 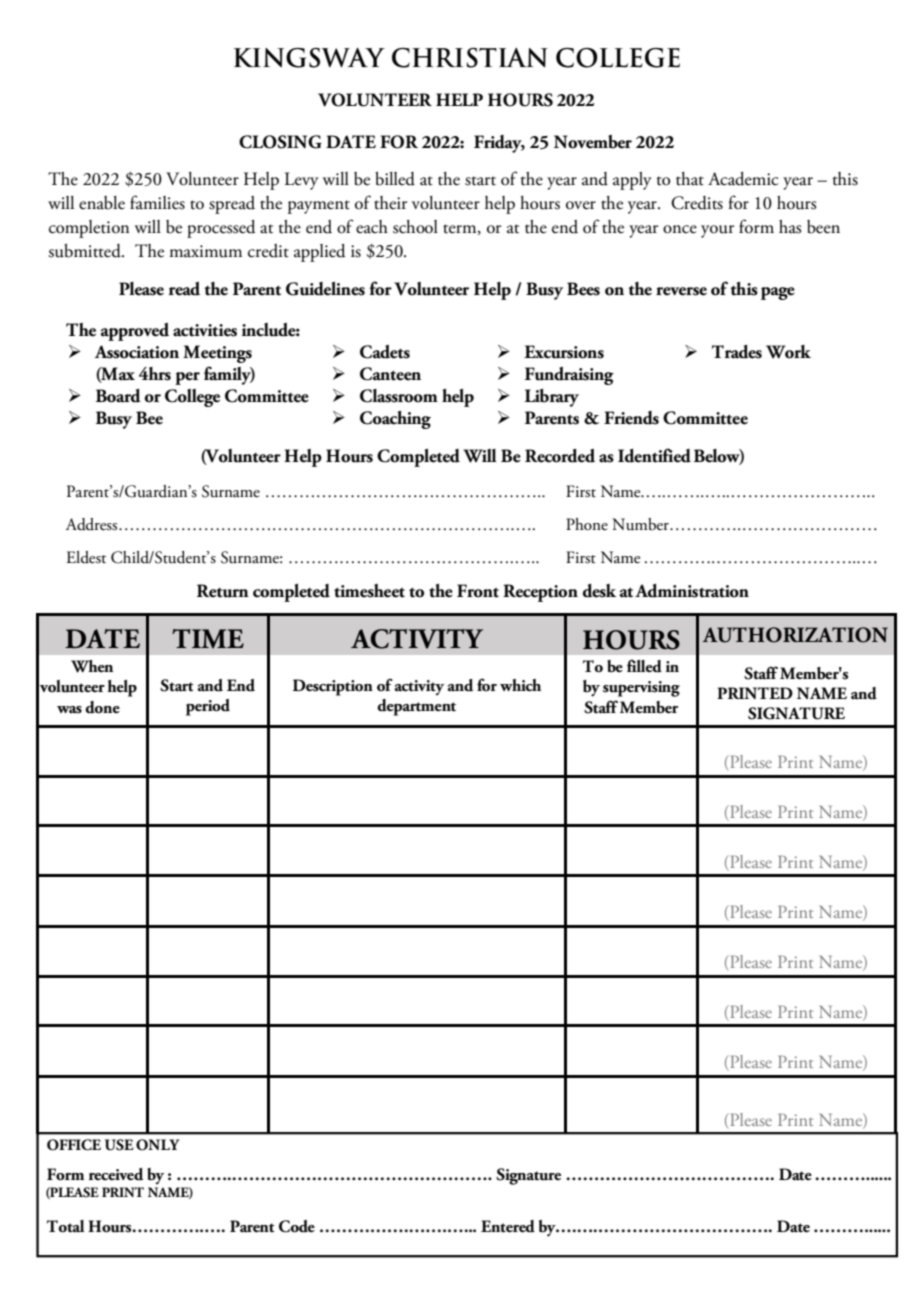 I want to click on Trades, so click(x=737, y=352).
